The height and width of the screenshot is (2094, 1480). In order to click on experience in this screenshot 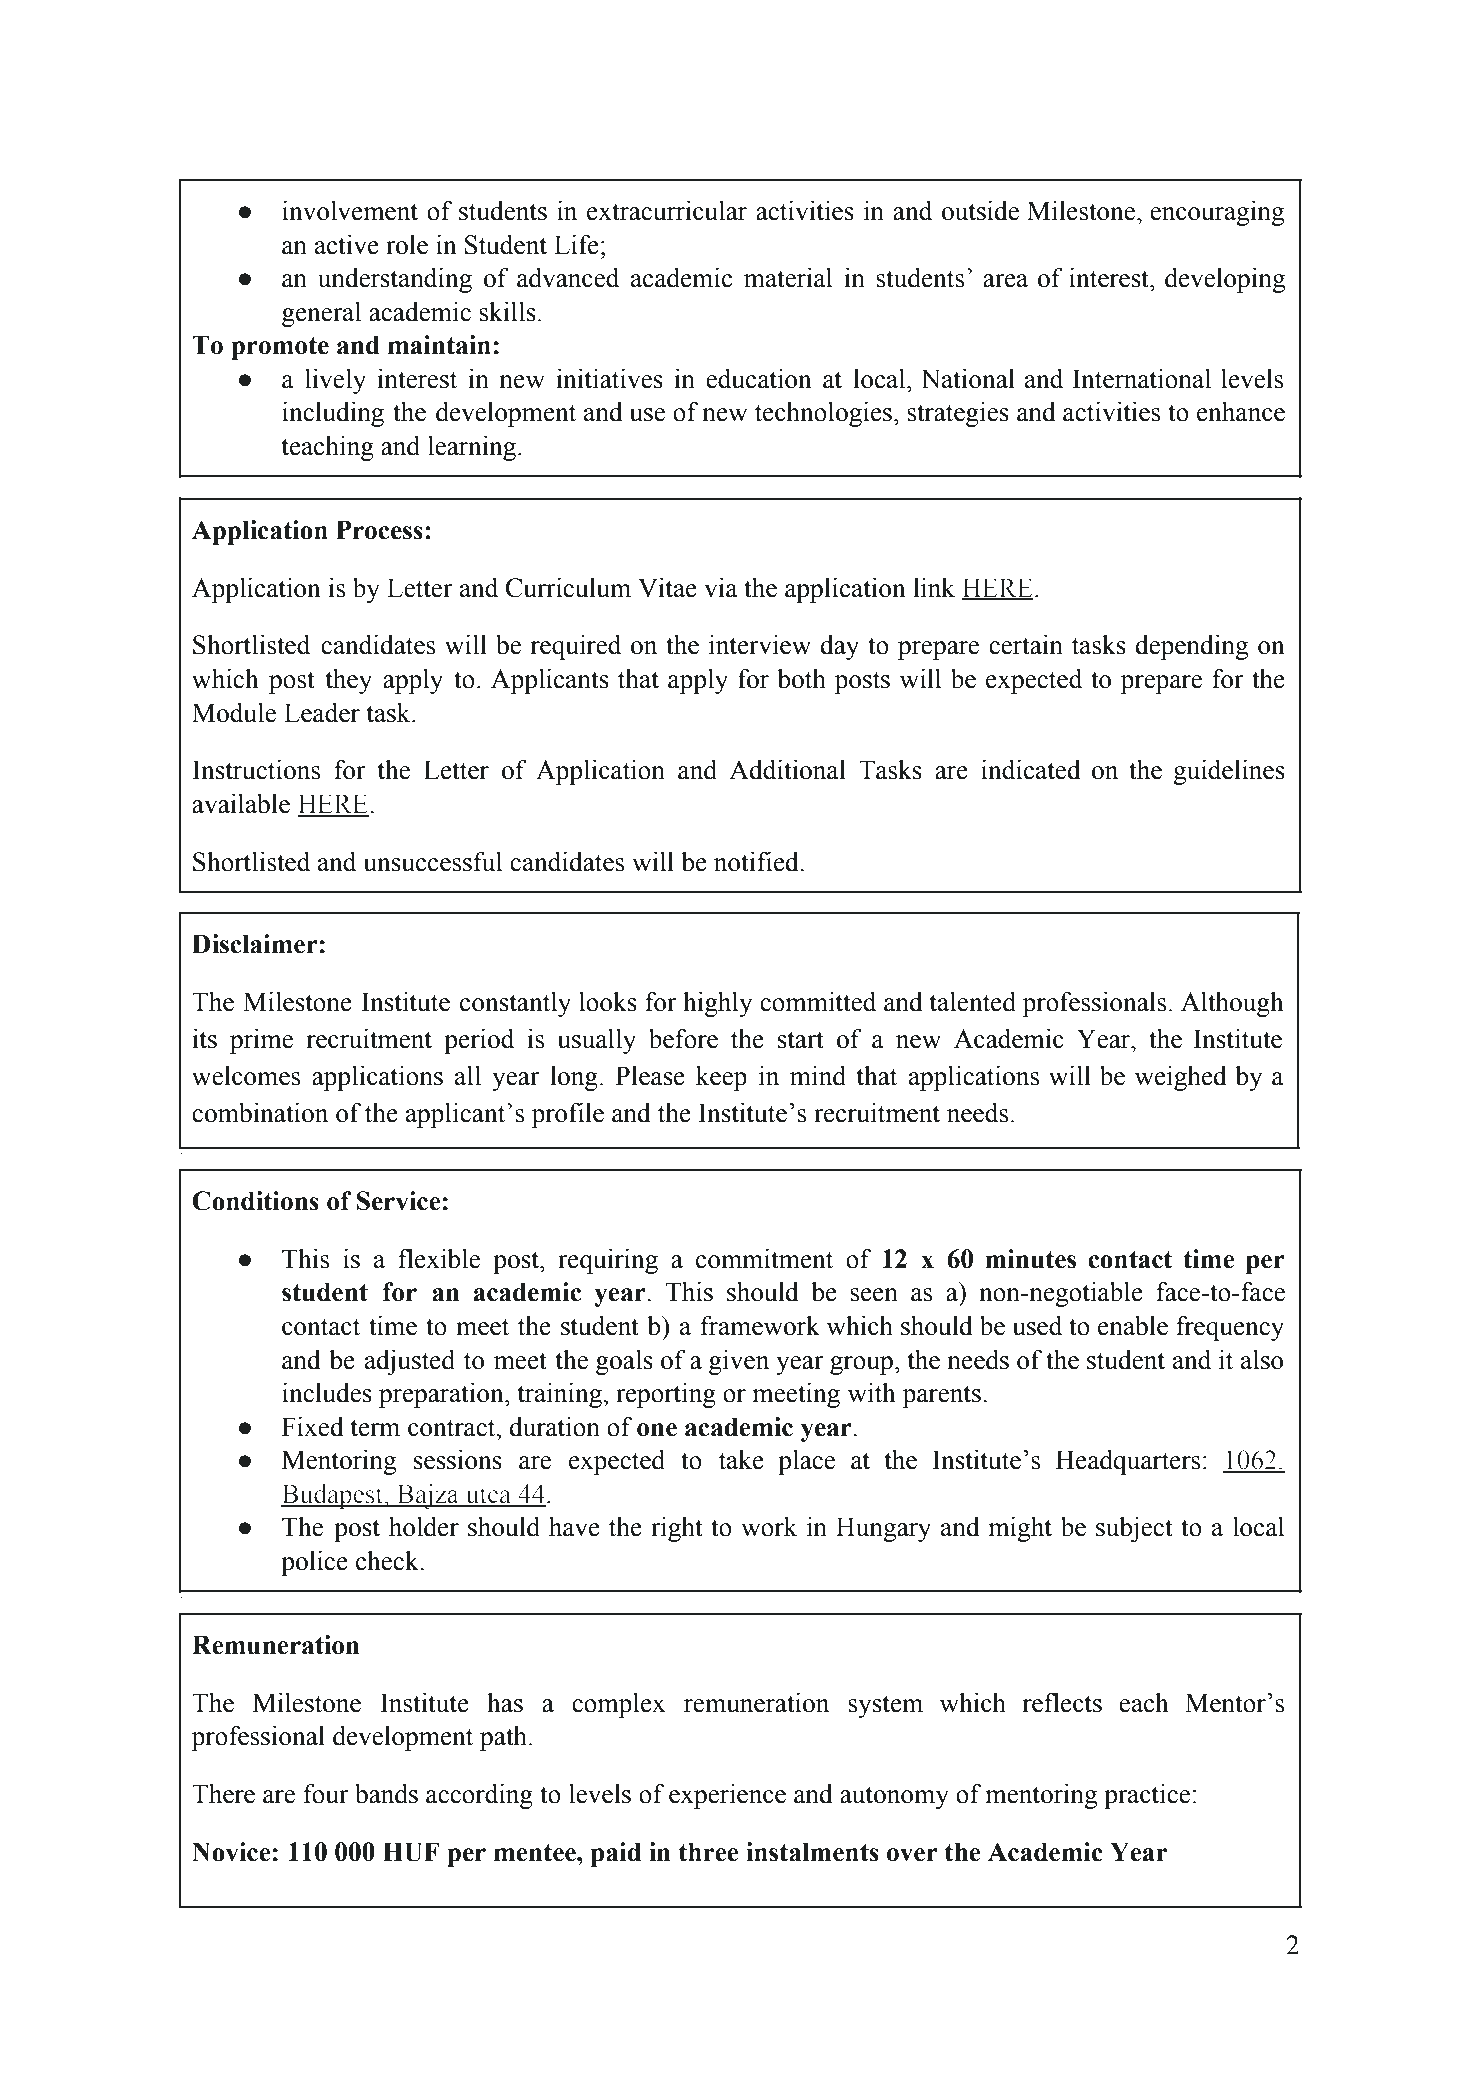, I will do `click(727, 1796)`.
